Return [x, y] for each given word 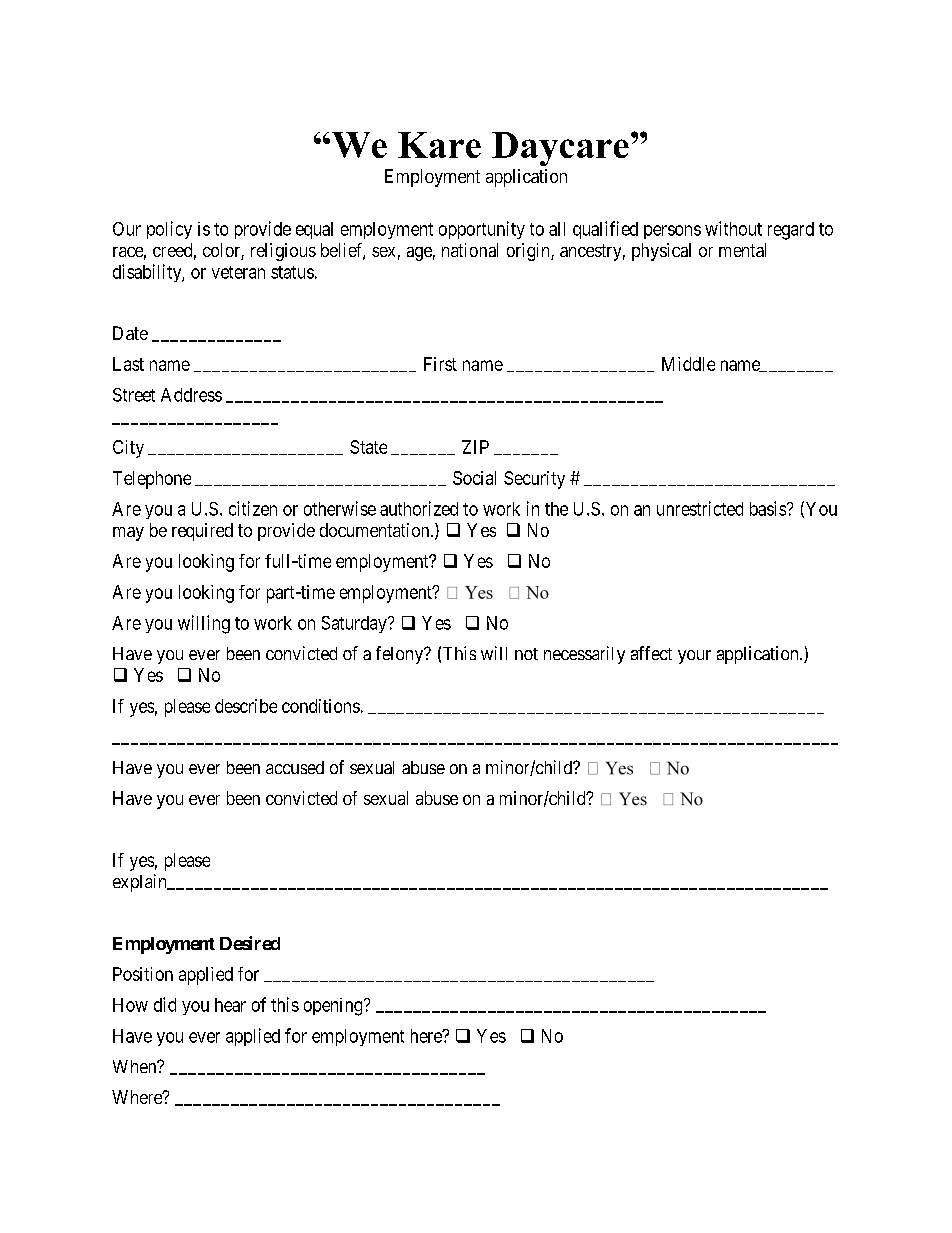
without [733, 228]
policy [169, 230]
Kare [439, 145]
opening [334, 1007]
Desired [250, 943]
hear [230, 1005]
